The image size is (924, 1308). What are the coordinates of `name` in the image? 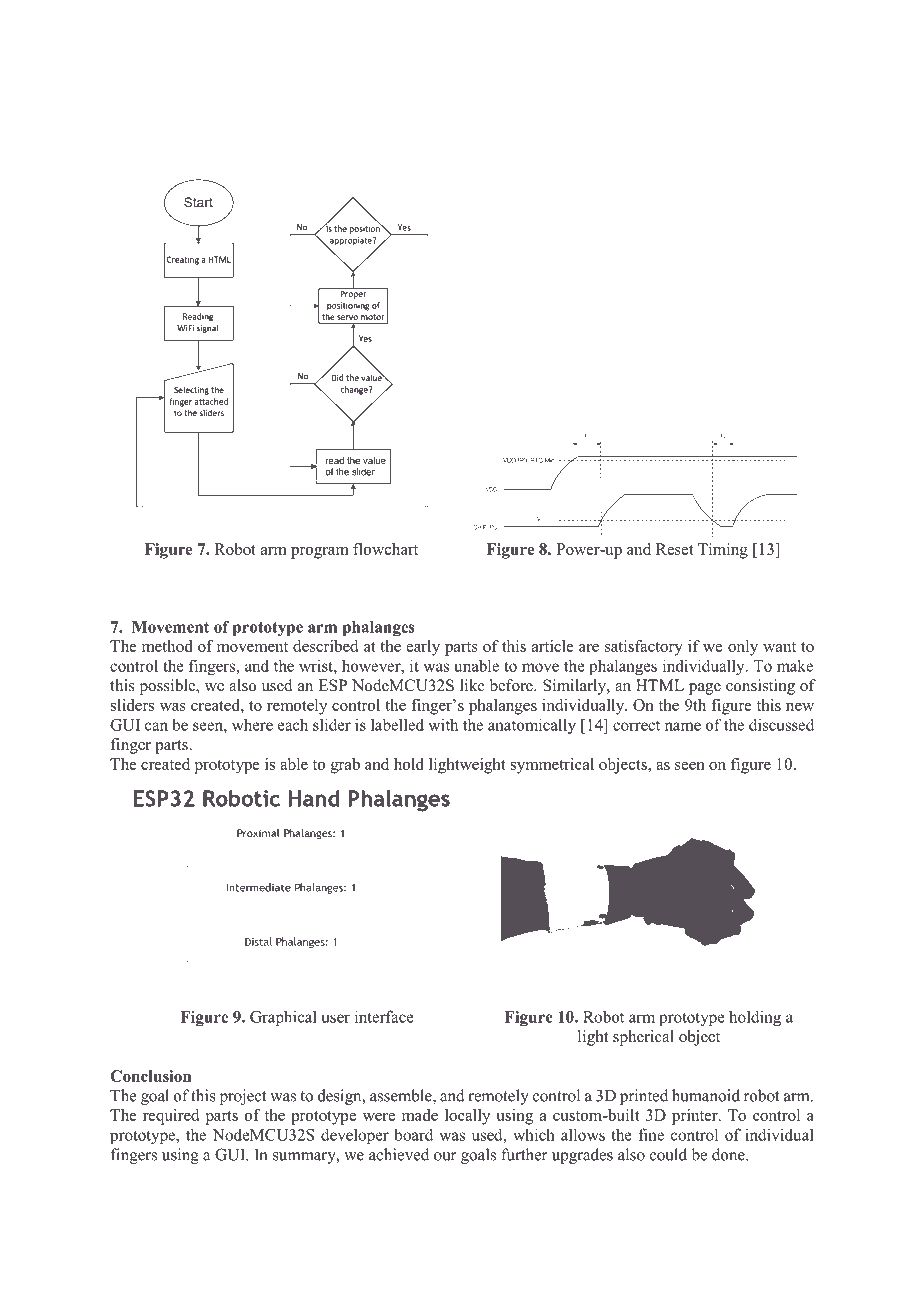 It's located at (683, 726).
